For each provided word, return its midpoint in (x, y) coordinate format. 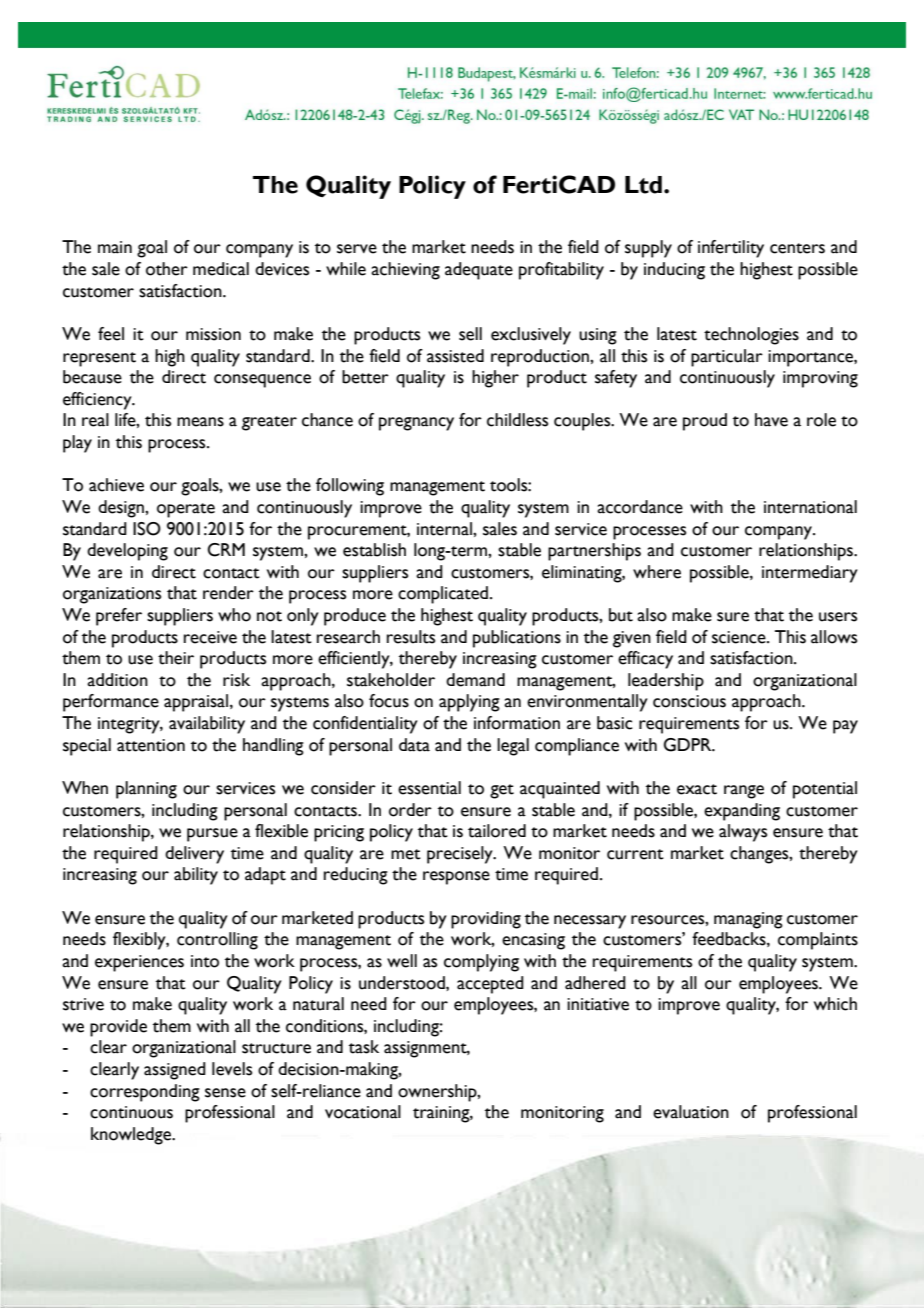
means (200, 422)
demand (475, 680)
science (740, 637)
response (456, 878)
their (176, 658)
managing (748, 920)
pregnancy (416, 424)
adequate (479, 271)
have (771, 420)
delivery (194, 855)
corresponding (145, 1093)
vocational (363, 1112)
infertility (731, 249)
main (115, 247)
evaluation (691, 1112)
